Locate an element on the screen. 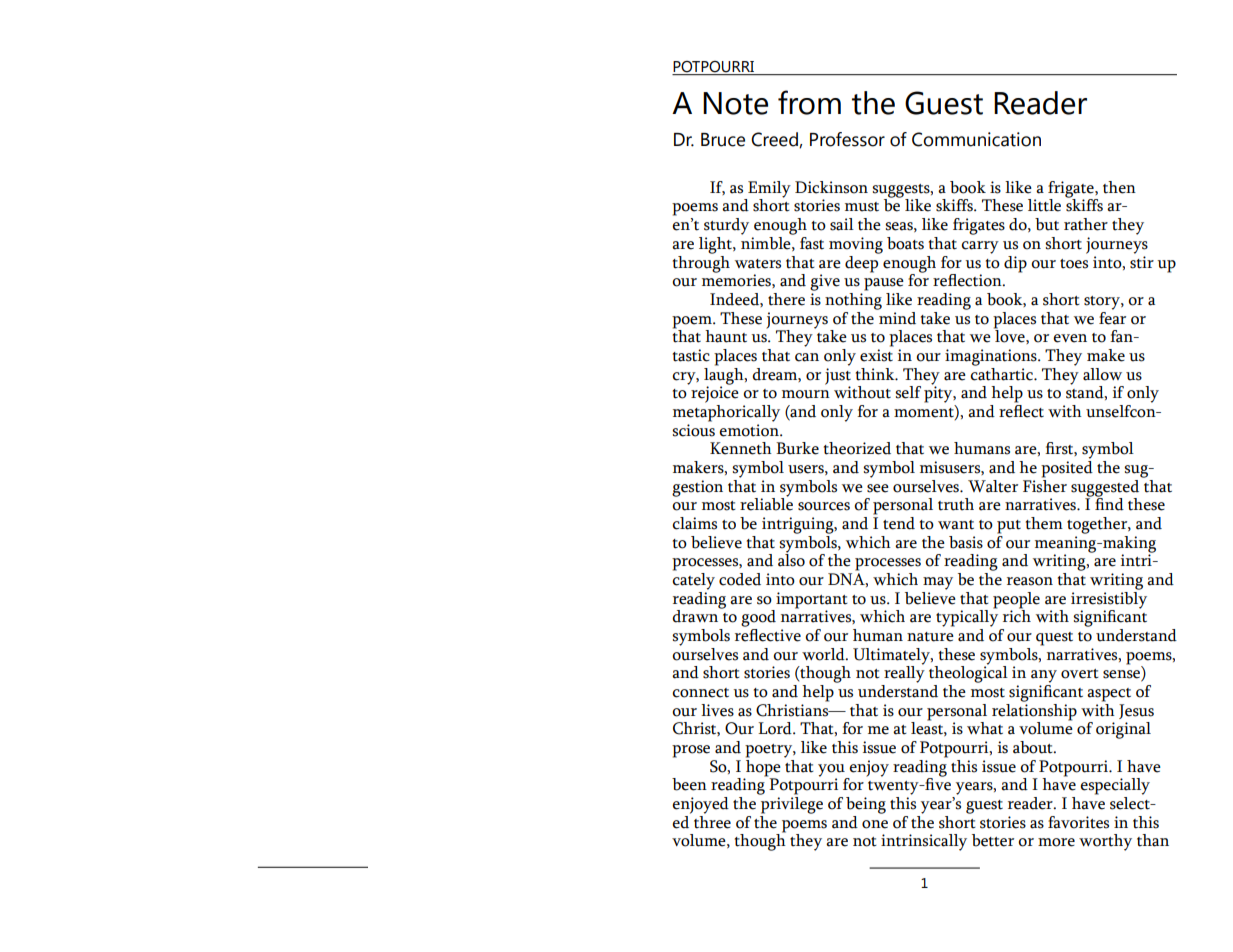 This screenshot has height=952, width=1233. Communication is located at coordinates (976, 139).
